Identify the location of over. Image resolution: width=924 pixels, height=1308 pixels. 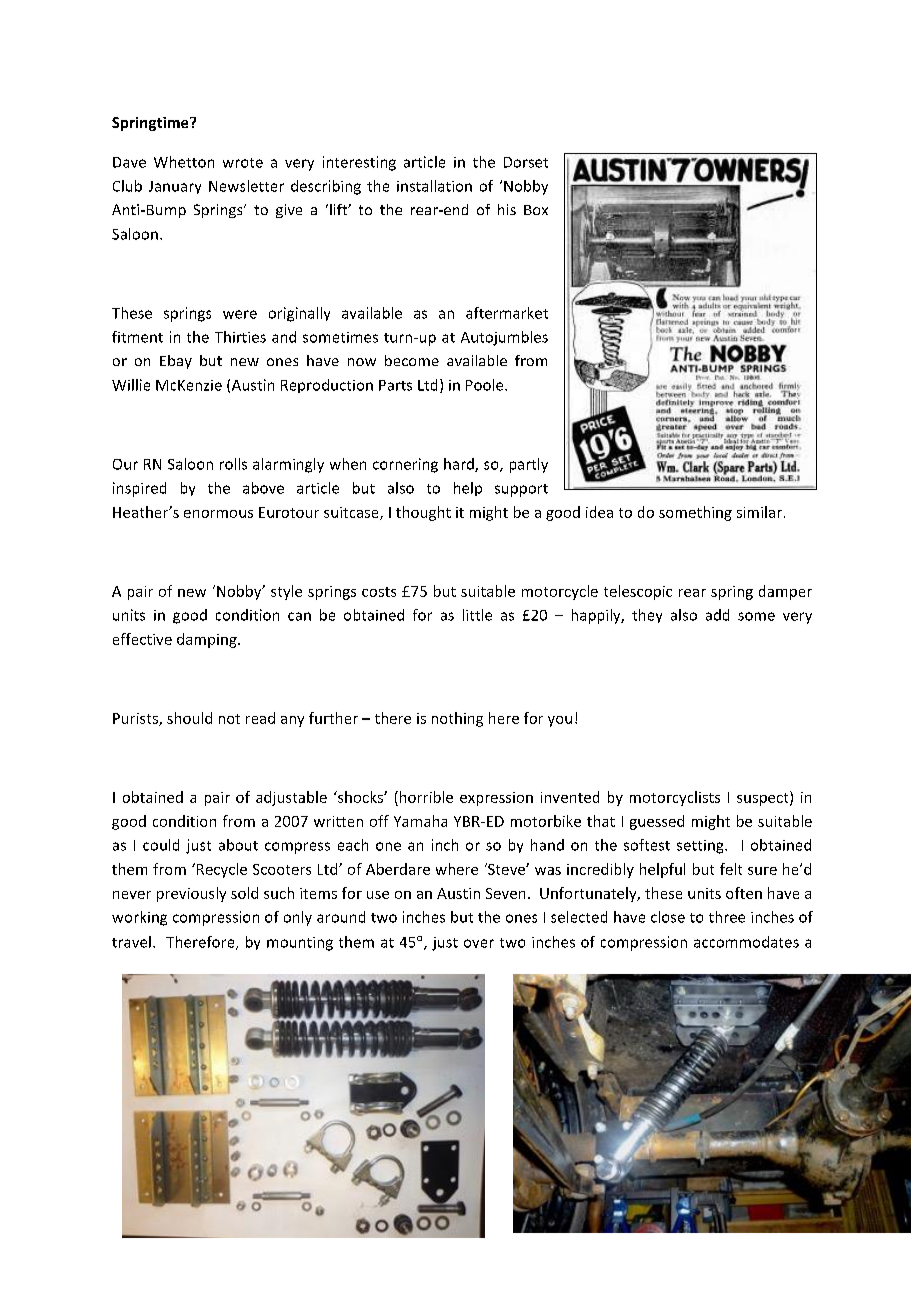
(479, 943).
